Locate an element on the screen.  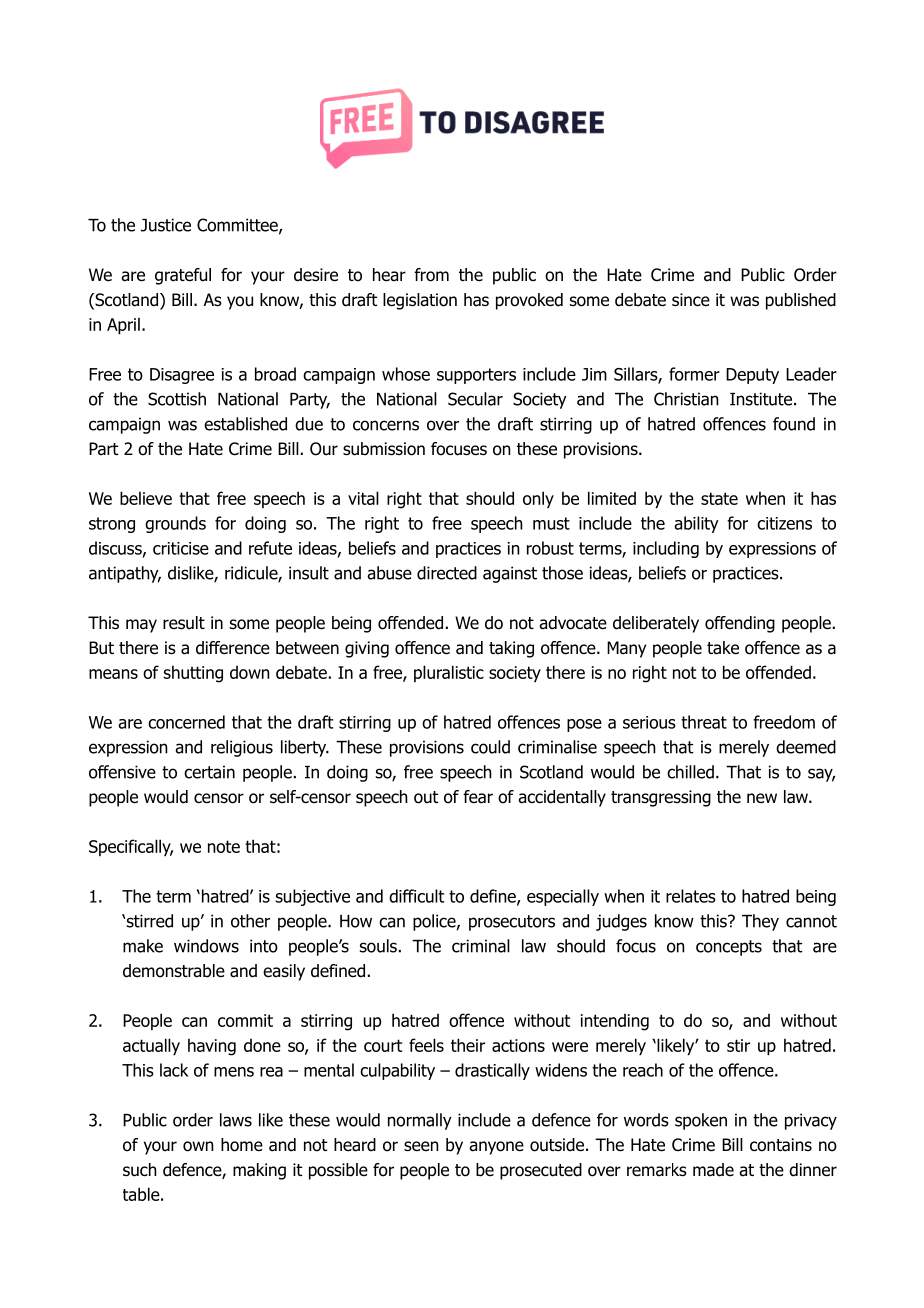
from is located at coordinates (431, 275).
